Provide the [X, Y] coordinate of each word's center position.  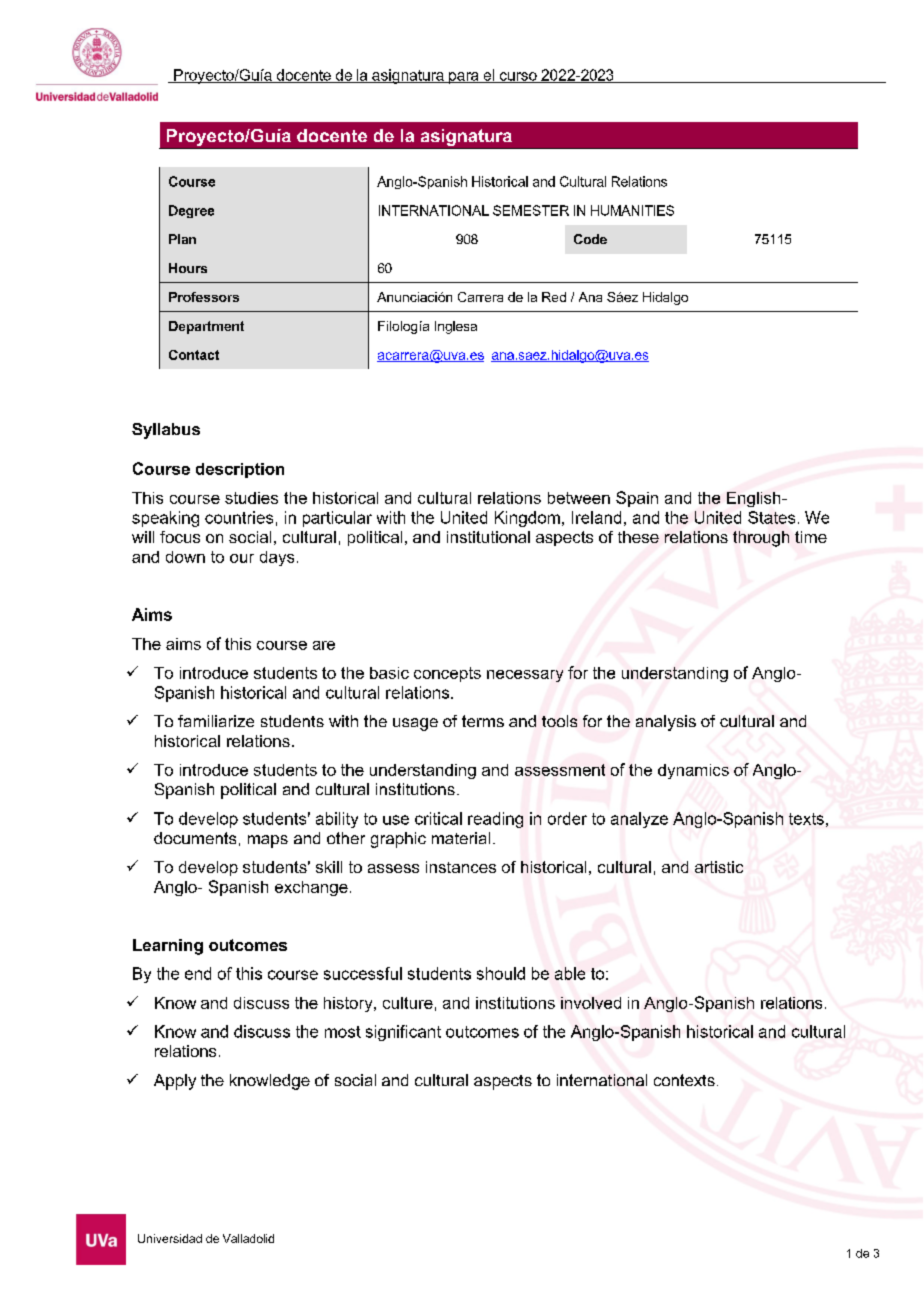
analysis [666, 723]
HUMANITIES [632, 210]
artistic [719, 867]
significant [403, 1033]
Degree [191, 211]
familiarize [216, 721]
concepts [447, 674]
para [464, 78]
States [771, 517]
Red [554, 297]
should [501, 973]
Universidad [170, 1238]
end [198, 973]
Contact [194, 355]
